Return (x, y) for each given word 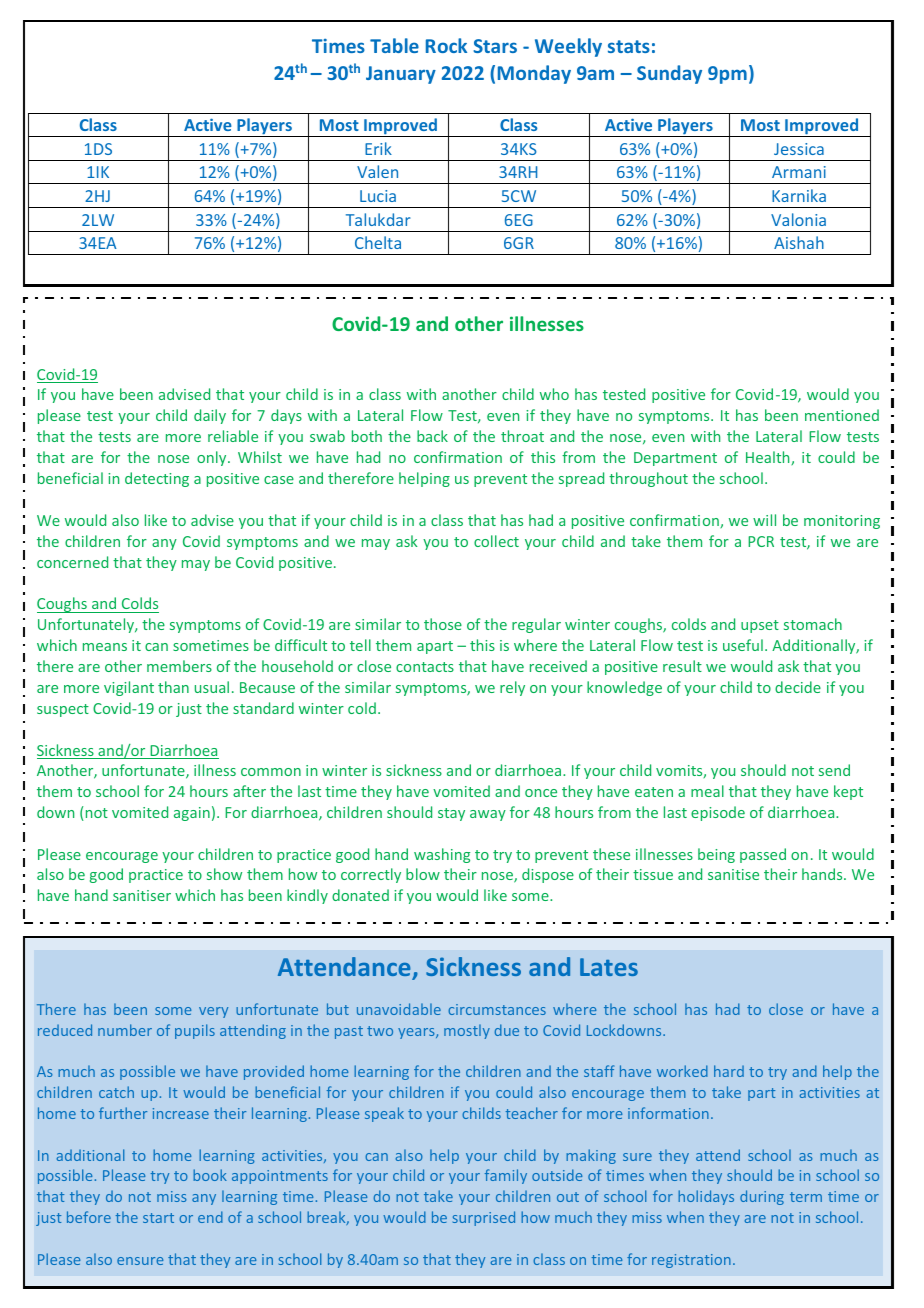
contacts (425, 667)
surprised (484, 1218)
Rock (446, 45)
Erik (378, 148)
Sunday (669, 74)
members (179, 666)
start (158, 1218)
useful (743, 645)
